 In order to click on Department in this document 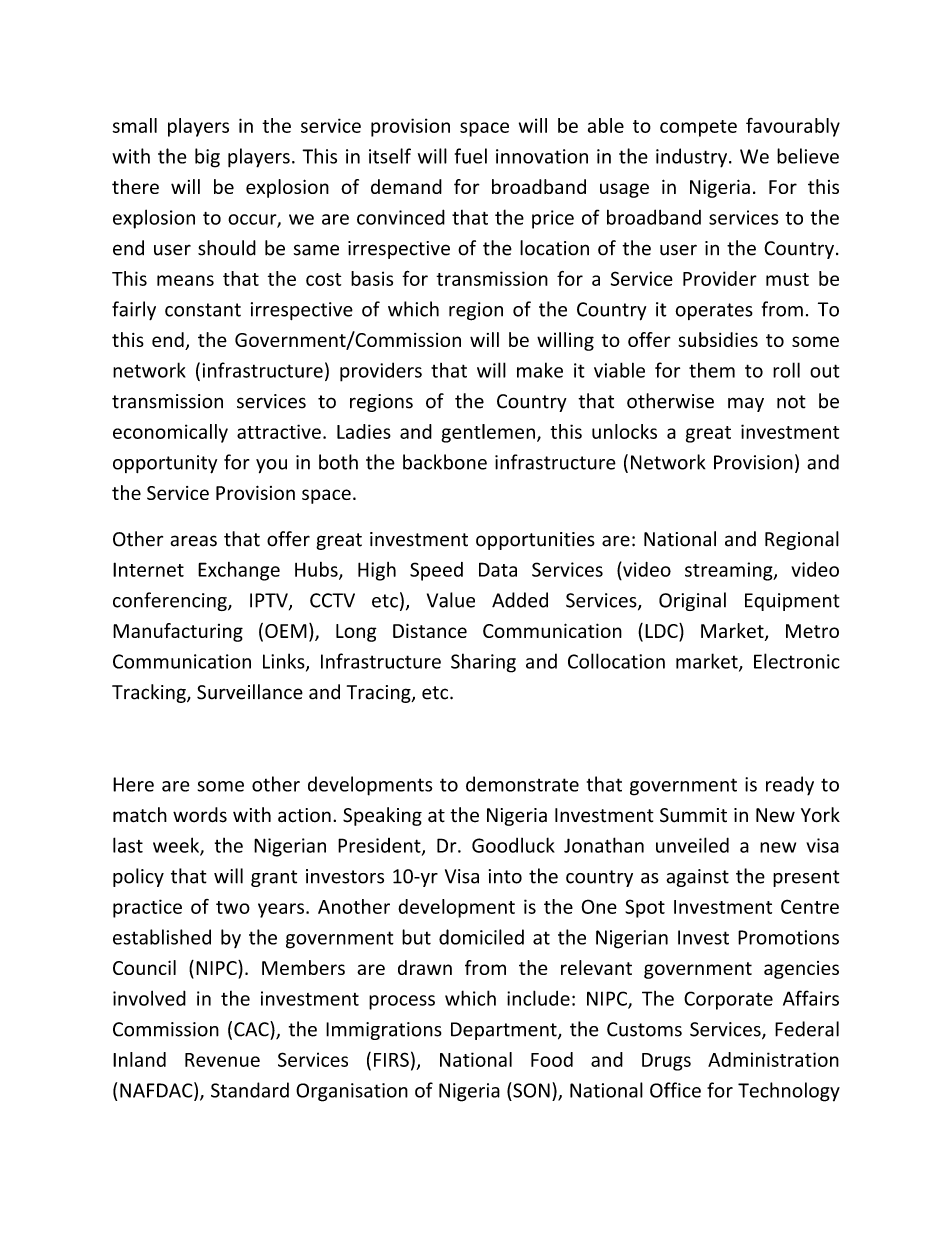, I will do `click(505, 1031)`.
